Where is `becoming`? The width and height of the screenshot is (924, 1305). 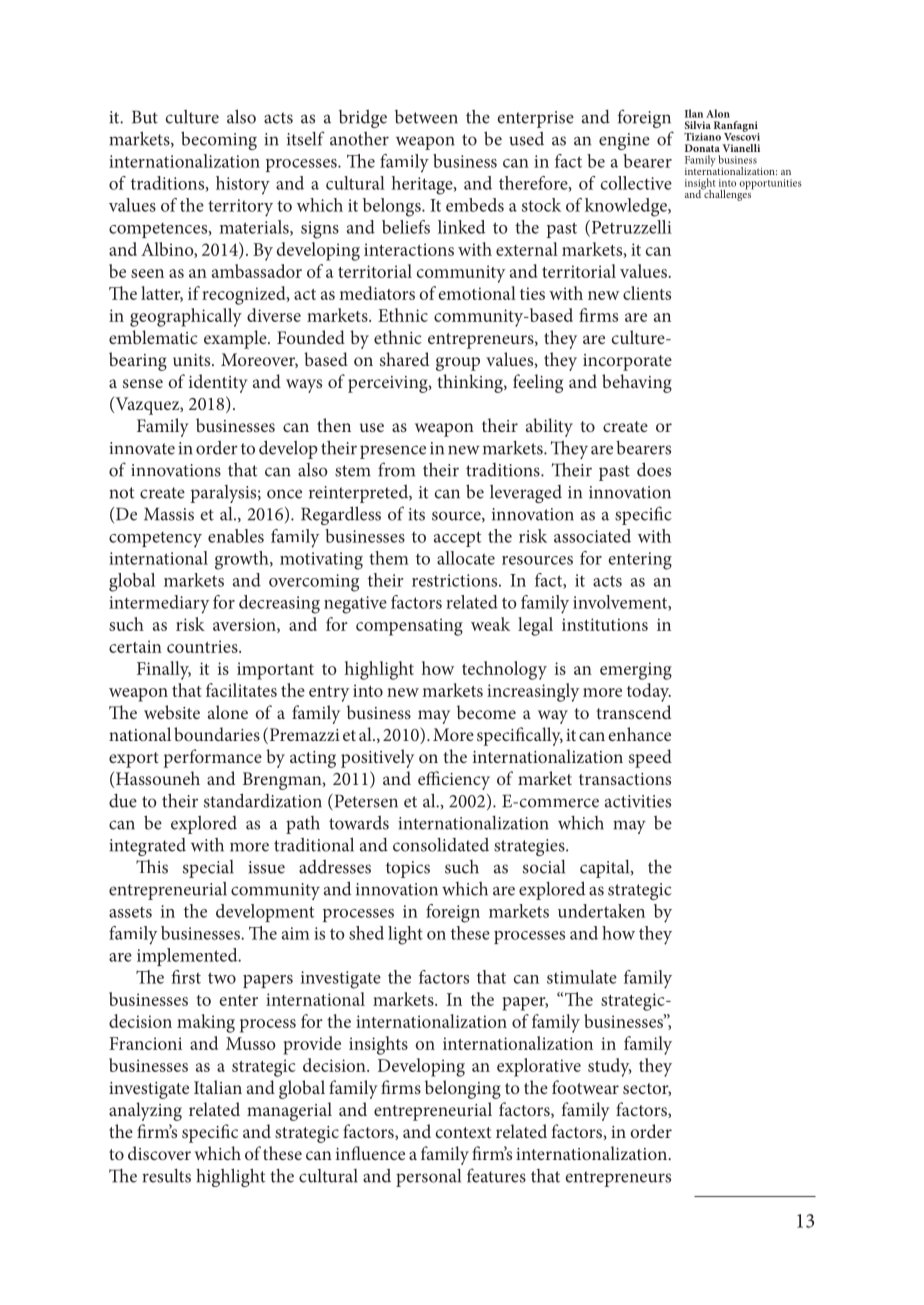 becoming is located at coordinates (219, 140).
